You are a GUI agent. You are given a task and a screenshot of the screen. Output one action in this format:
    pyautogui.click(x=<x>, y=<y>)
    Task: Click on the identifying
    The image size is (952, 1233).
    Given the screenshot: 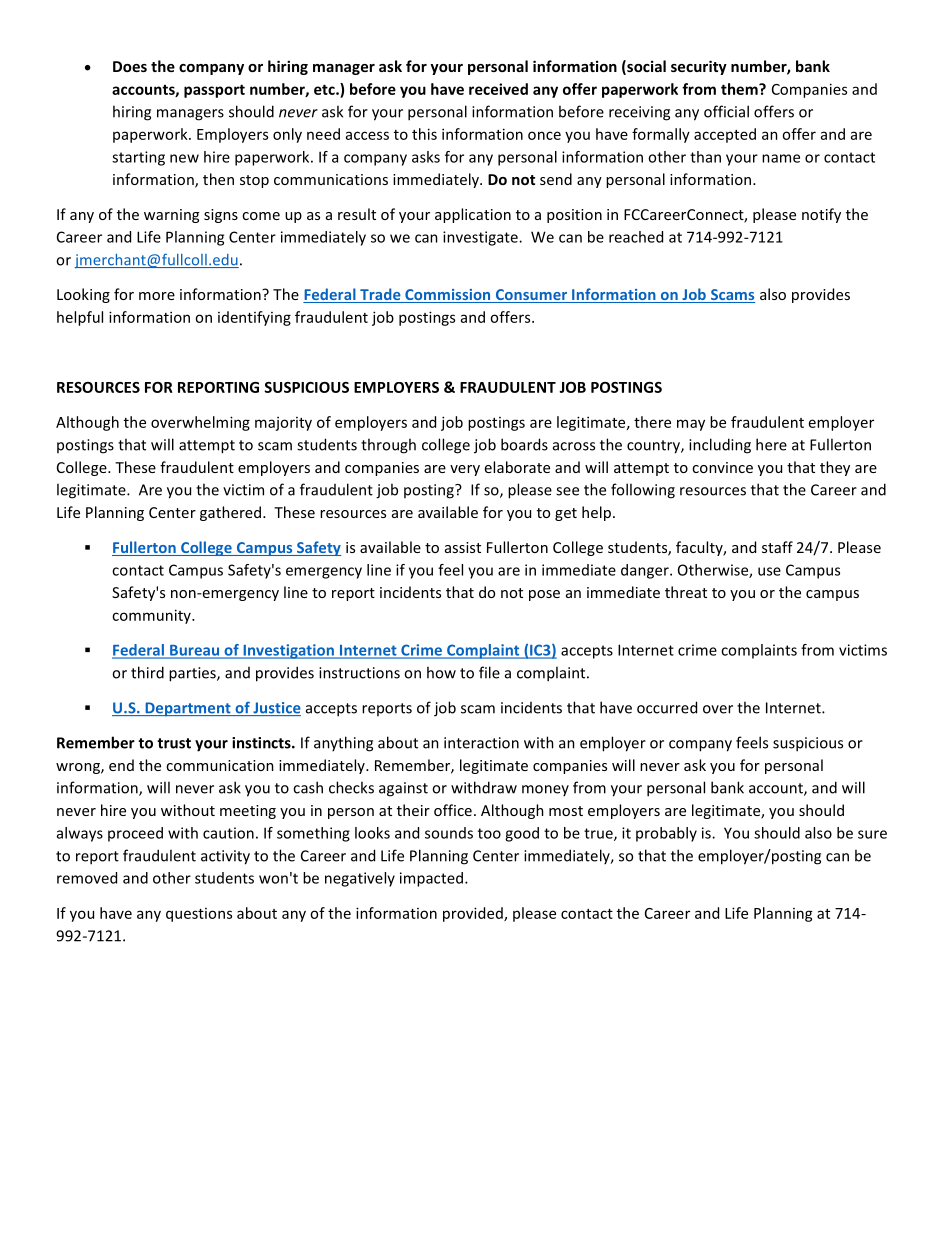 What is the action you would take?
    pyautogui.click(x=254, y=318)
